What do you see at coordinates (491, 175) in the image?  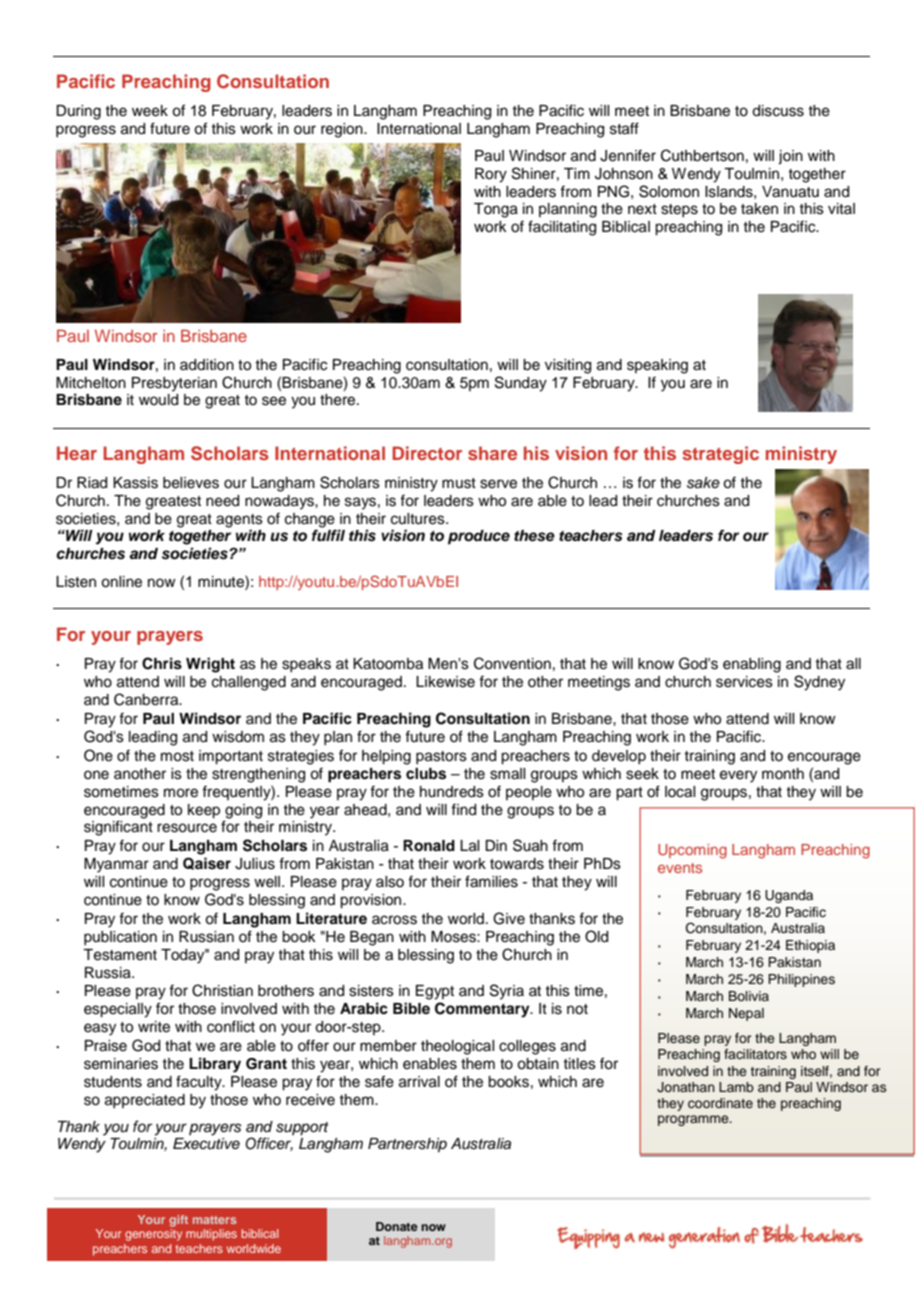 I see `Rory` at bounding box center [491, 175].
